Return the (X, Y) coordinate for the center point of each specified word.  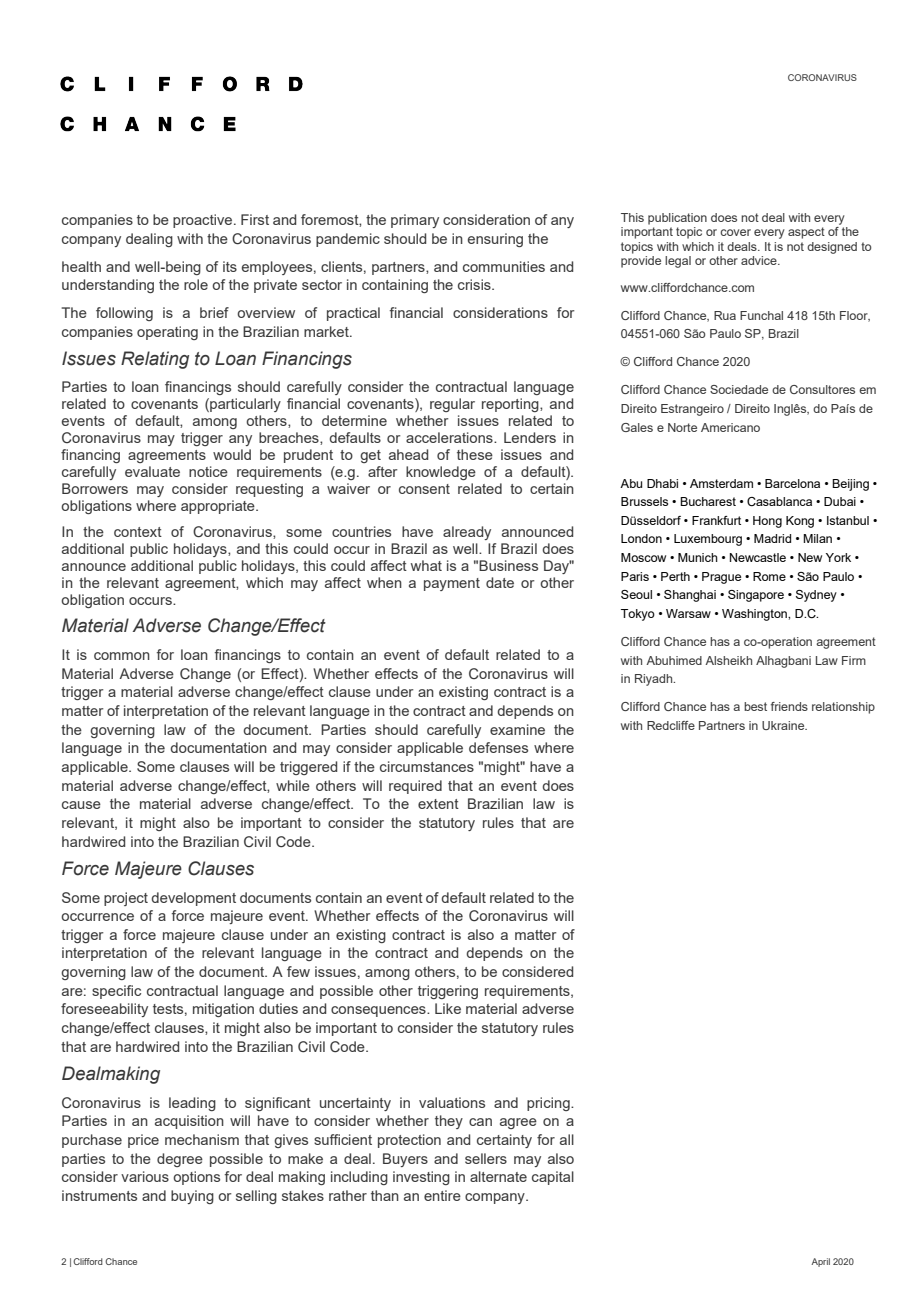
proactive (204, 221)
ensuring (495, 240)
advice (760, 260)
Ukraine (784, 725)
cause (81, 805)
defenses (498, 747)
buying (192, 1197)
